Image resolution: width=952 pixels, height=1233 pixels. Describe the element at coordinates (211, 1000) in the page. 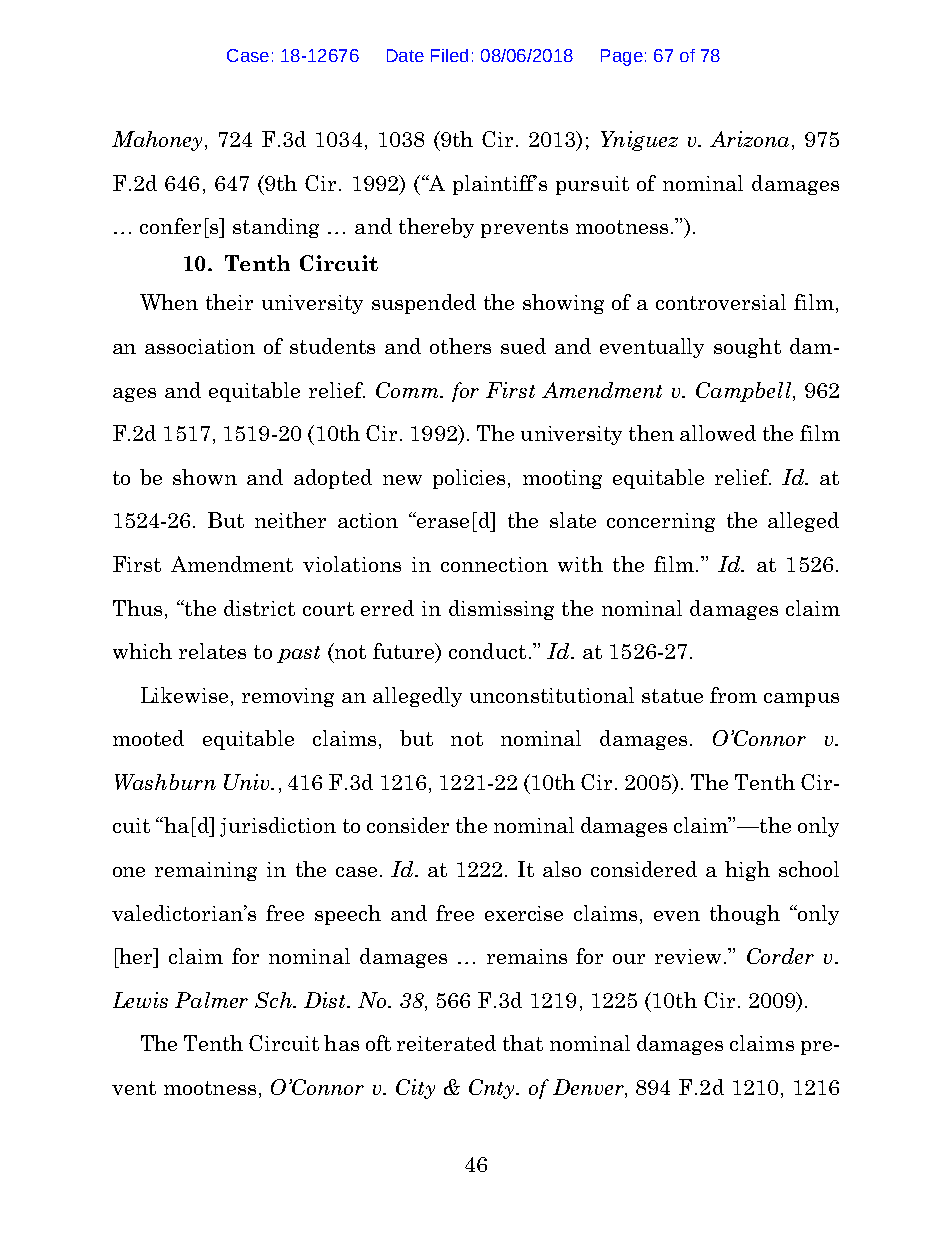

I see `Palmer` at that location.
